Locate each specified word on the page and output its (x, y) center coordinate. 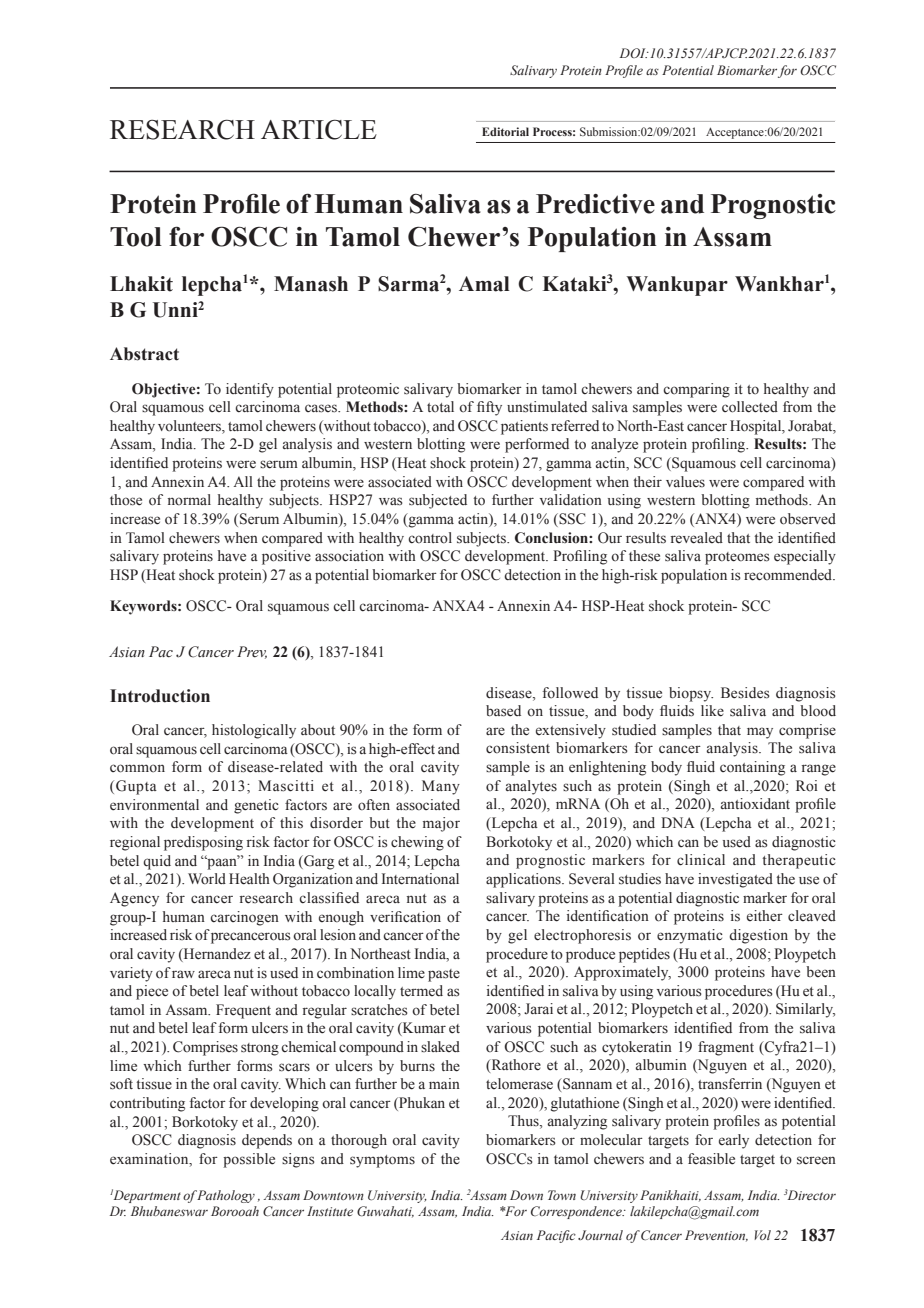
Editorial (505, 131)
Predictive (595, 204)
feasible (711, 1159)
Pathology (225, 1196)
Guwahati (385, 1212)
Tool (136, 237)
